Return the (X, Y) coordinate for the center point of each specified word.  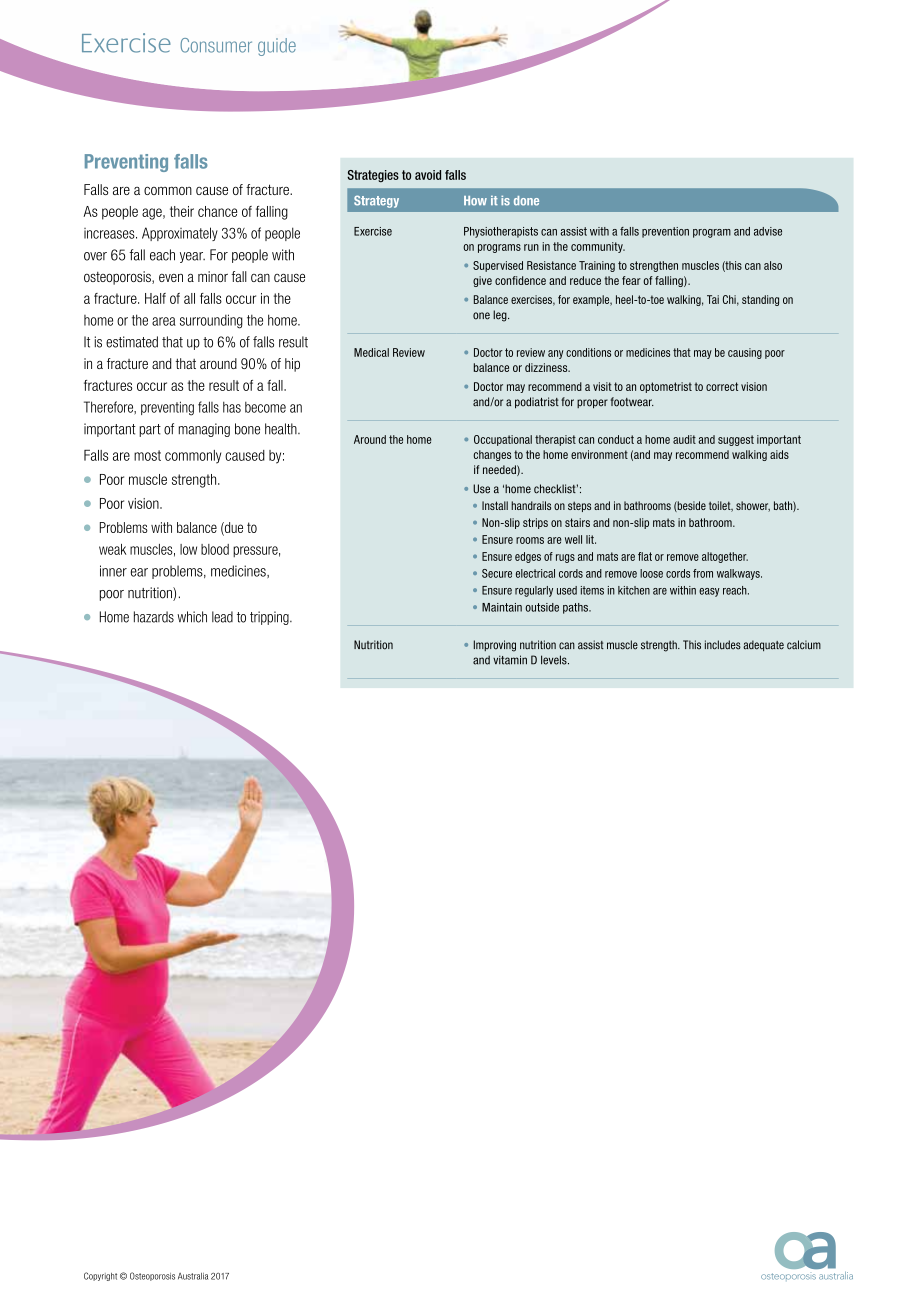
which (192, 617)
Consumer (216, 45)
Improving (495, 646)
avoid (428, 175)
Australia (193, 1276)
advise (768, 231)
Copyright (100, 1276)
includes (723, 645)
